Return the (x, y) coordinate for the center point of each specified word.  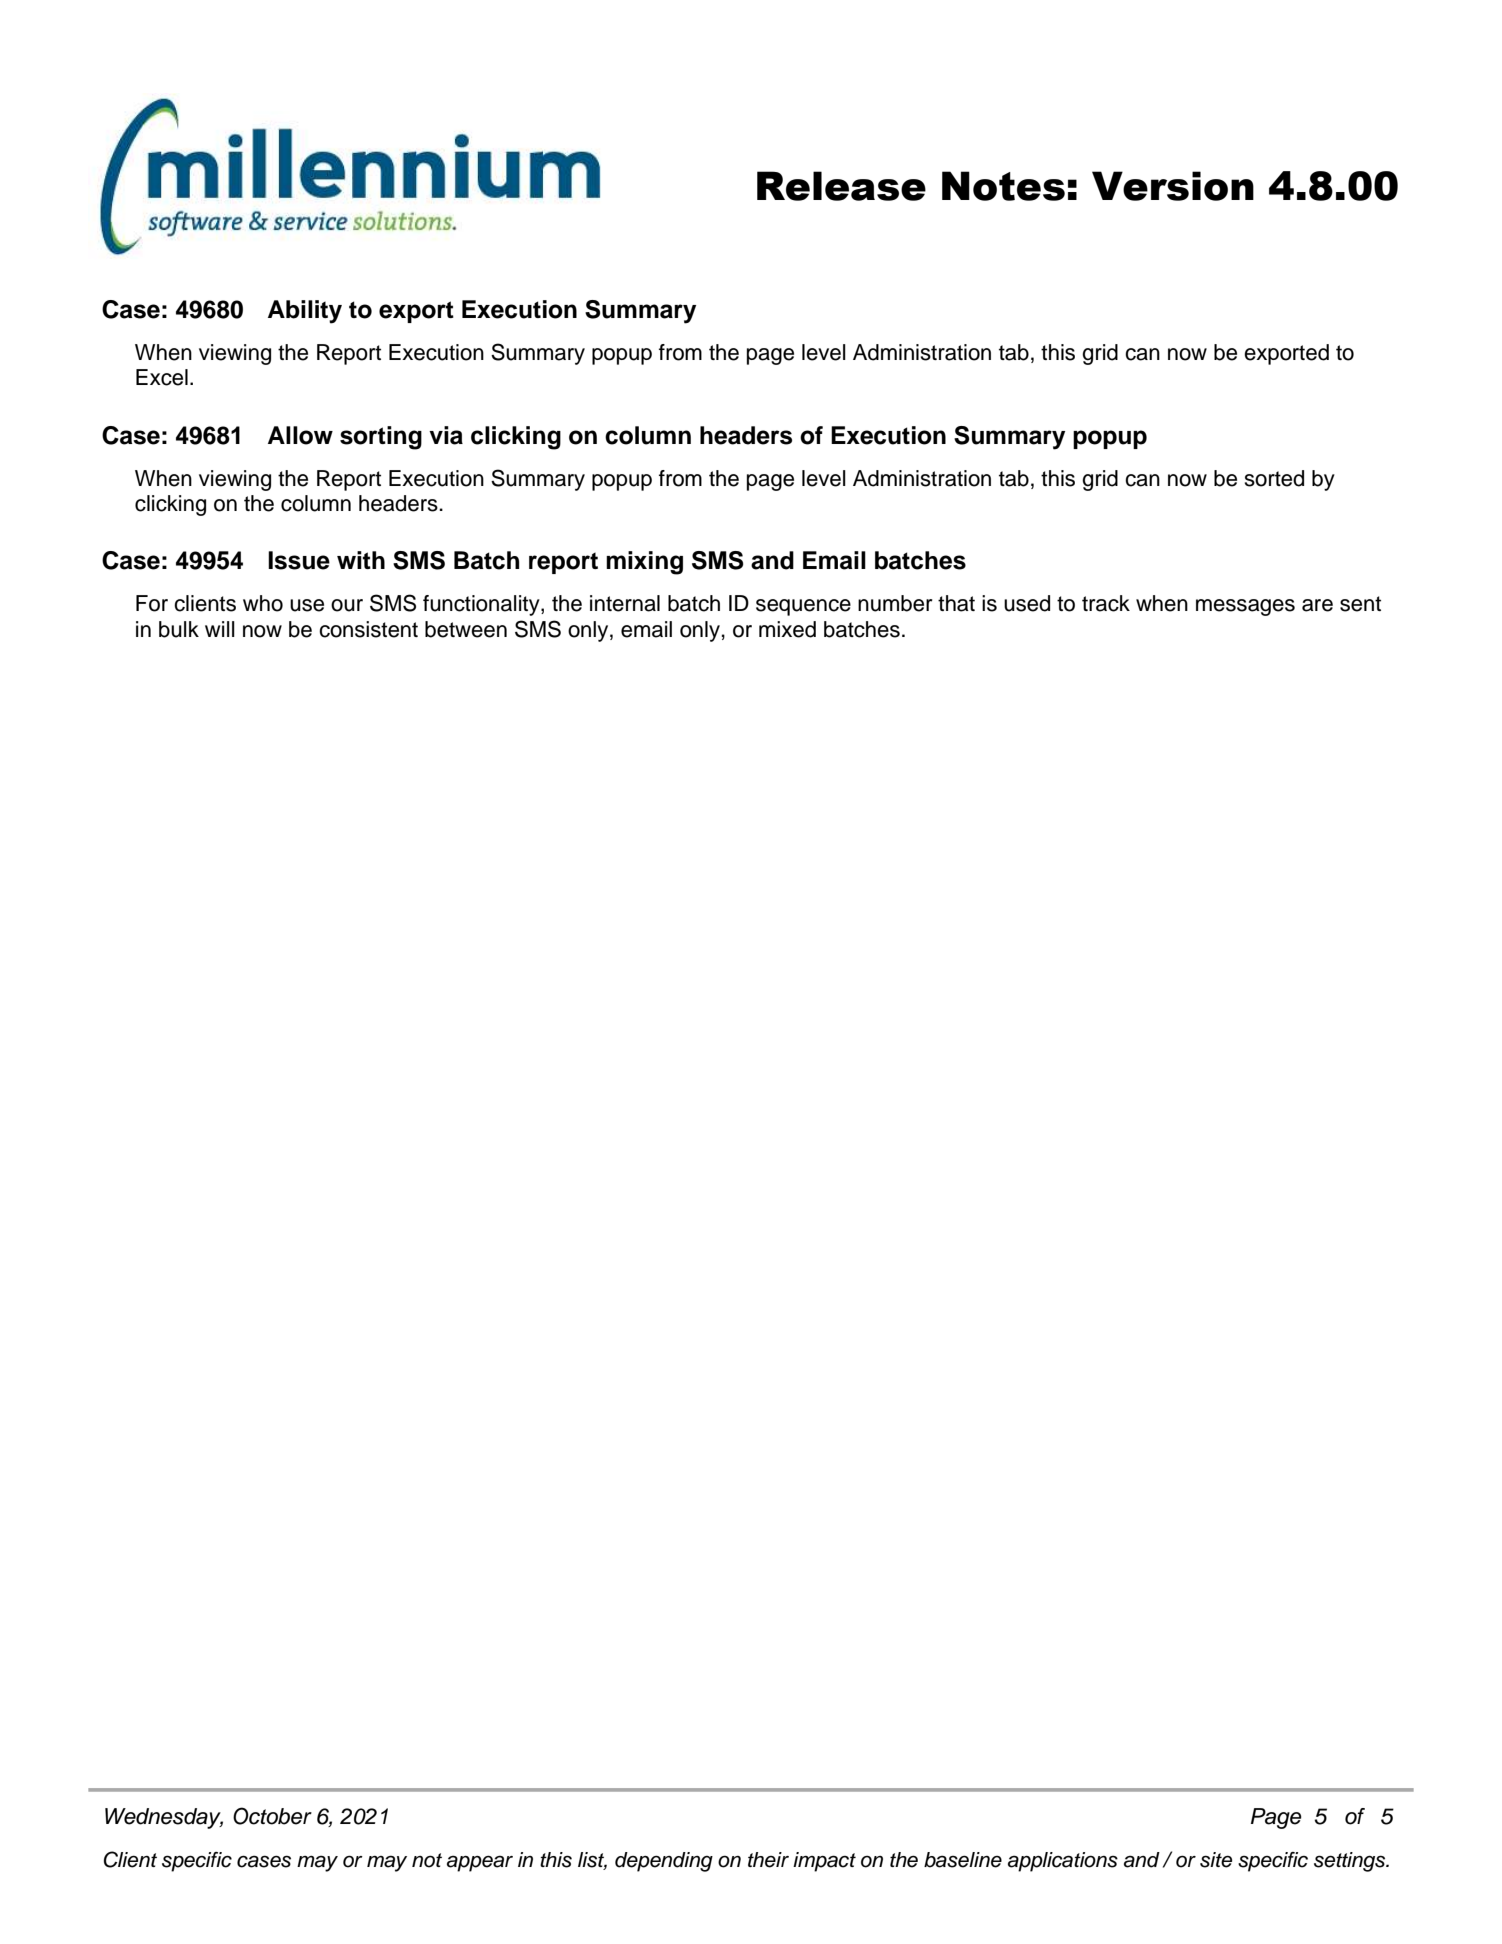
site (1216, 1860)
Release (841, 186)
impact (824, 1862)
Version (1173, 186)
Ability (305, 312)
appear (480, 1863)
